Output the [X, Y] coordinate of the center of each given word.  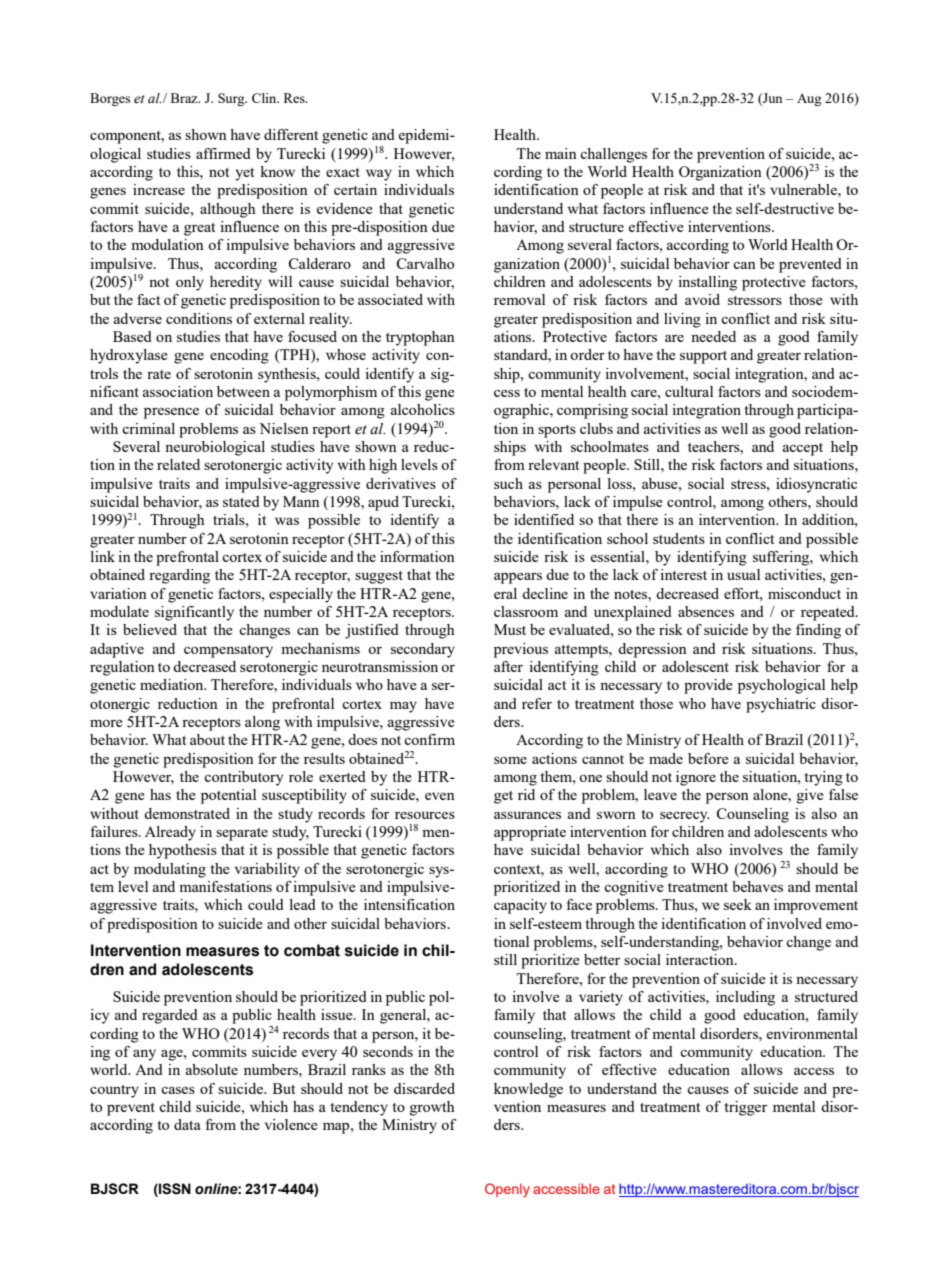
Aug [809, 99]
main [561, 153]
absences [706, 611]
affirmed [223, 153]
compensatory [228, 651]
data [187, 1124]
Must [510, 629]
